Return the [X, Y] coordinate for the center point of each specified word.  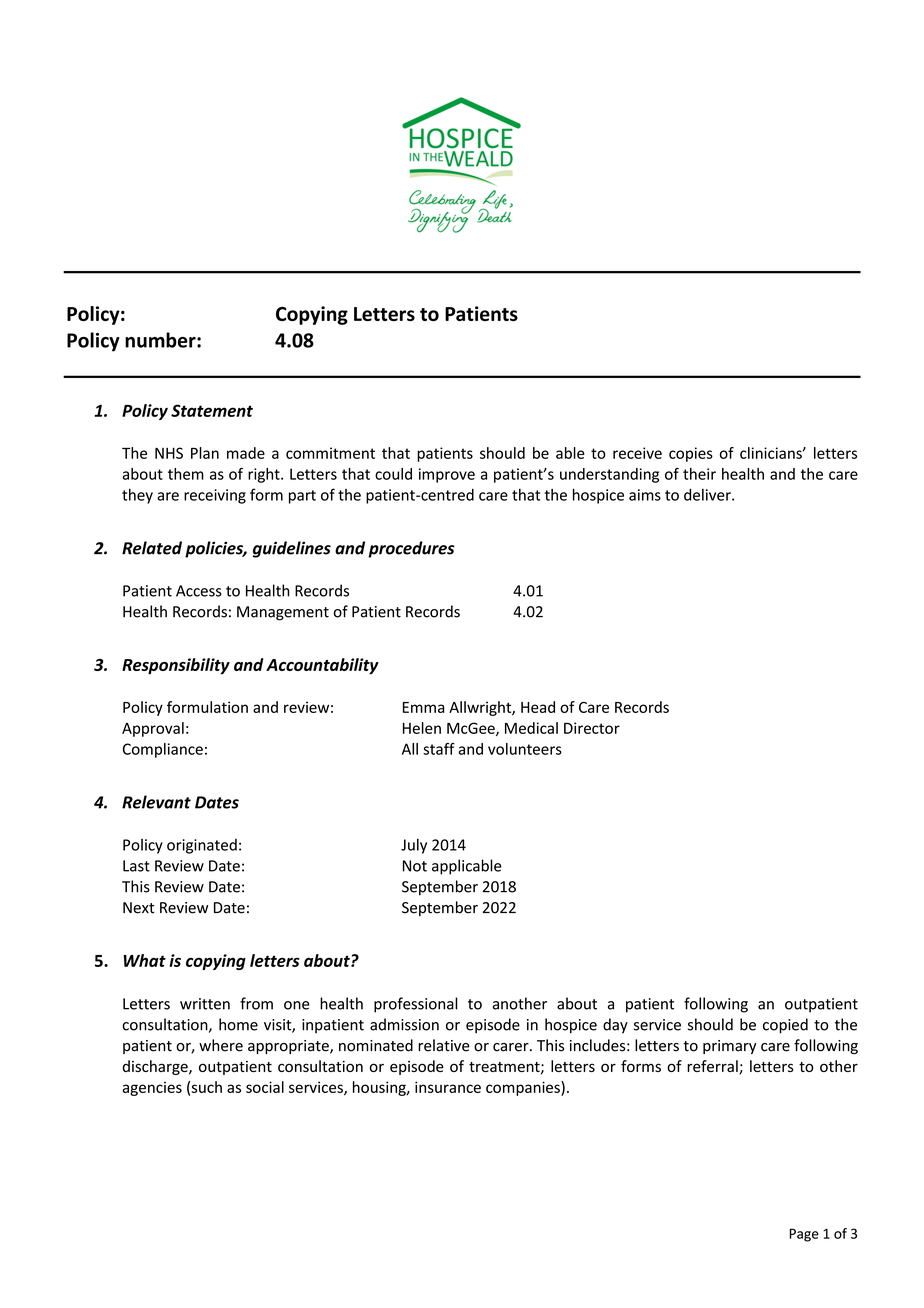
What [145, 960]
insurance [448, 1087]
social [265, 1087]
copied [785, 1026]
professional [415, 1005]
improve [447, 475]
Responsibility [176, 666]
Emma [423, 707]
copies [691, 454]
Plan [205, 453]
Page [804, 1235]
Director [592, 728]
